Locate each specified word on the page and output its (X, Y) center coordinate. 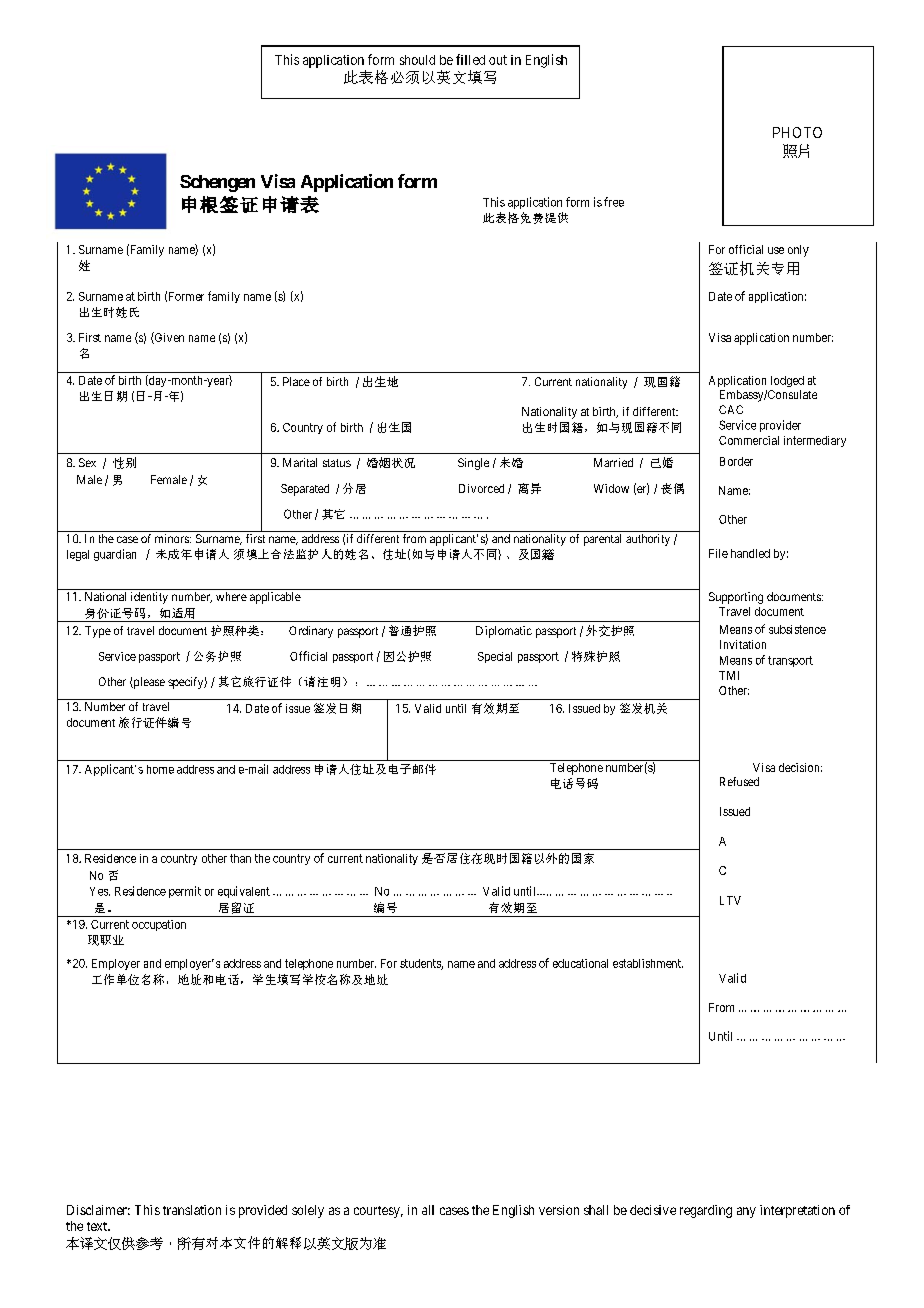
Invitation (743, 644)
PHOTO (797, 132)
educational (580, 963)
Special (495, 657)
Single (473, 464)
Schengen (217, 183)
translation (192, 1210)
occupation (159, 925)
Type (98, 632)
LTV (730, 900)
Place (296, 381)
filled (470, 59)
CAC (731, 409)
